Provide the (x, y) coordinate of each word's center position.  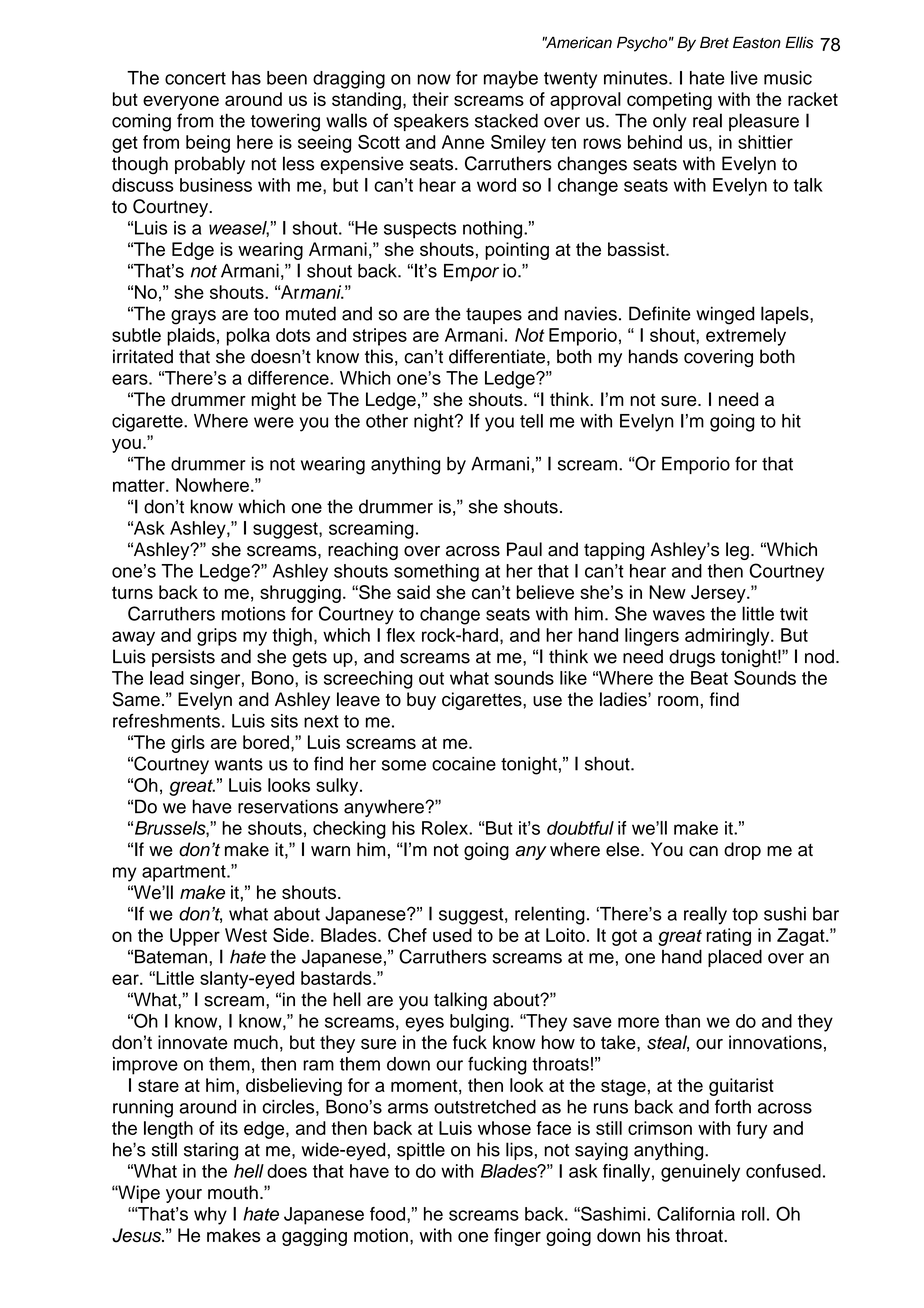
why (210, 1216)
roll (753, 1214)
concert (195, 78)
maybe (511, 80)
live (744, 78)
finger (517, 1237)
